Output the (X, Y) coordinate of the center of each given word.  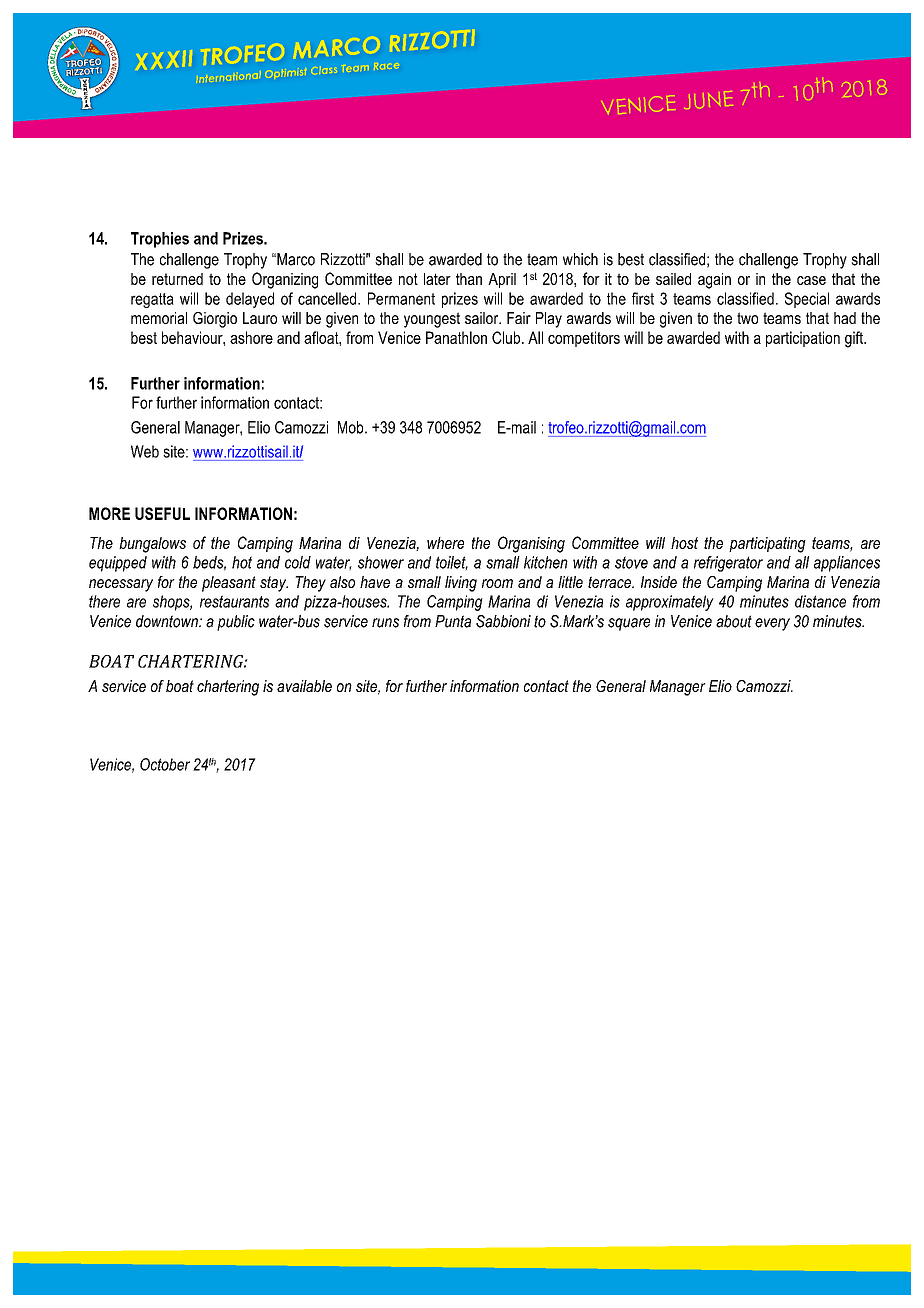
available (304, 686)
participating (767, 545)
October (165, 764)
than (469, 279)
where (445, 543)
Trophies (160, 240)
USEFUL (162, 513)
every (772, 624)
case (811, 280)
